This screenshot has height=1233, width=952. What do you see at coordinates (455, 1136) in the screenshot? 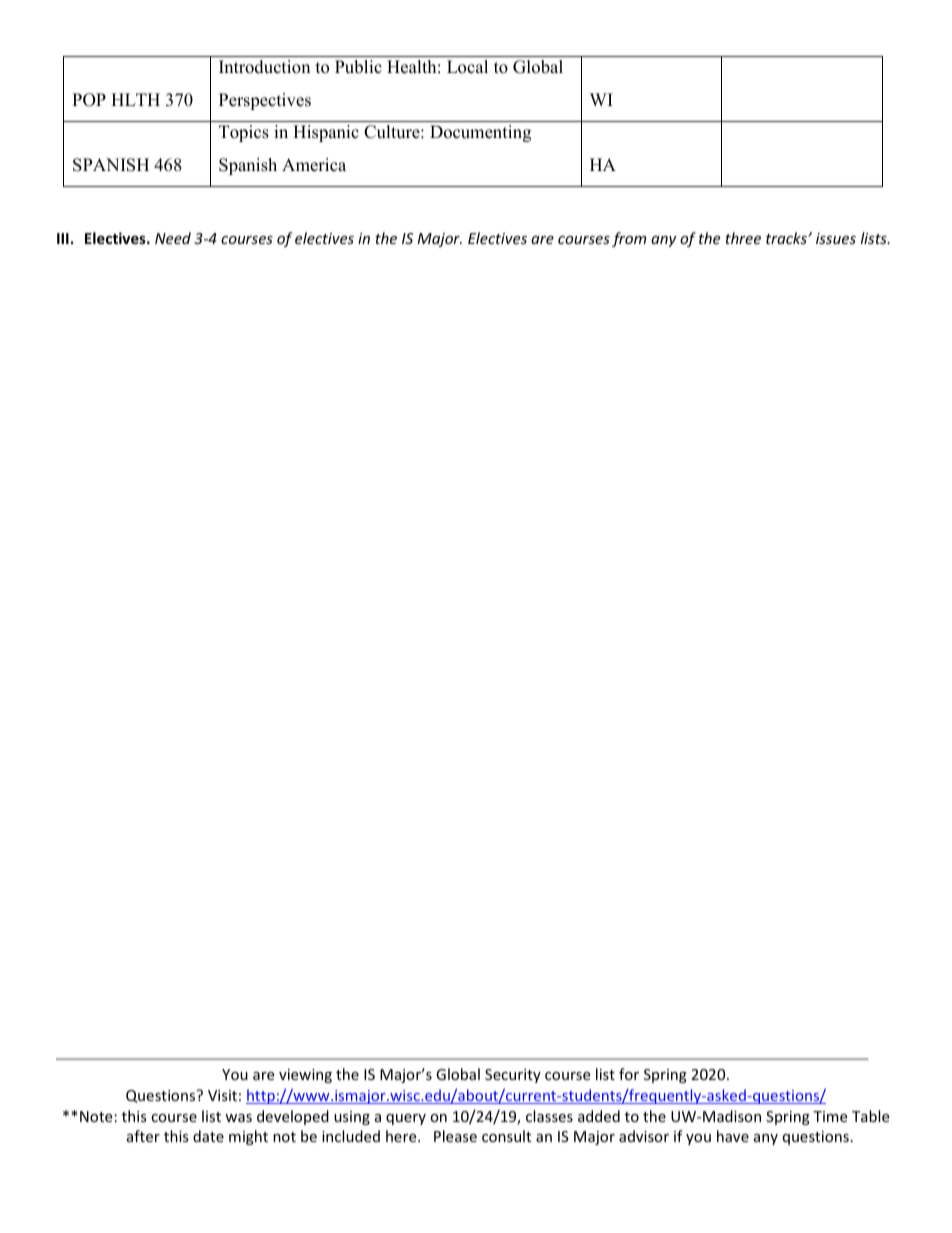
I see `Please` at bounding box center [455, 1136].
